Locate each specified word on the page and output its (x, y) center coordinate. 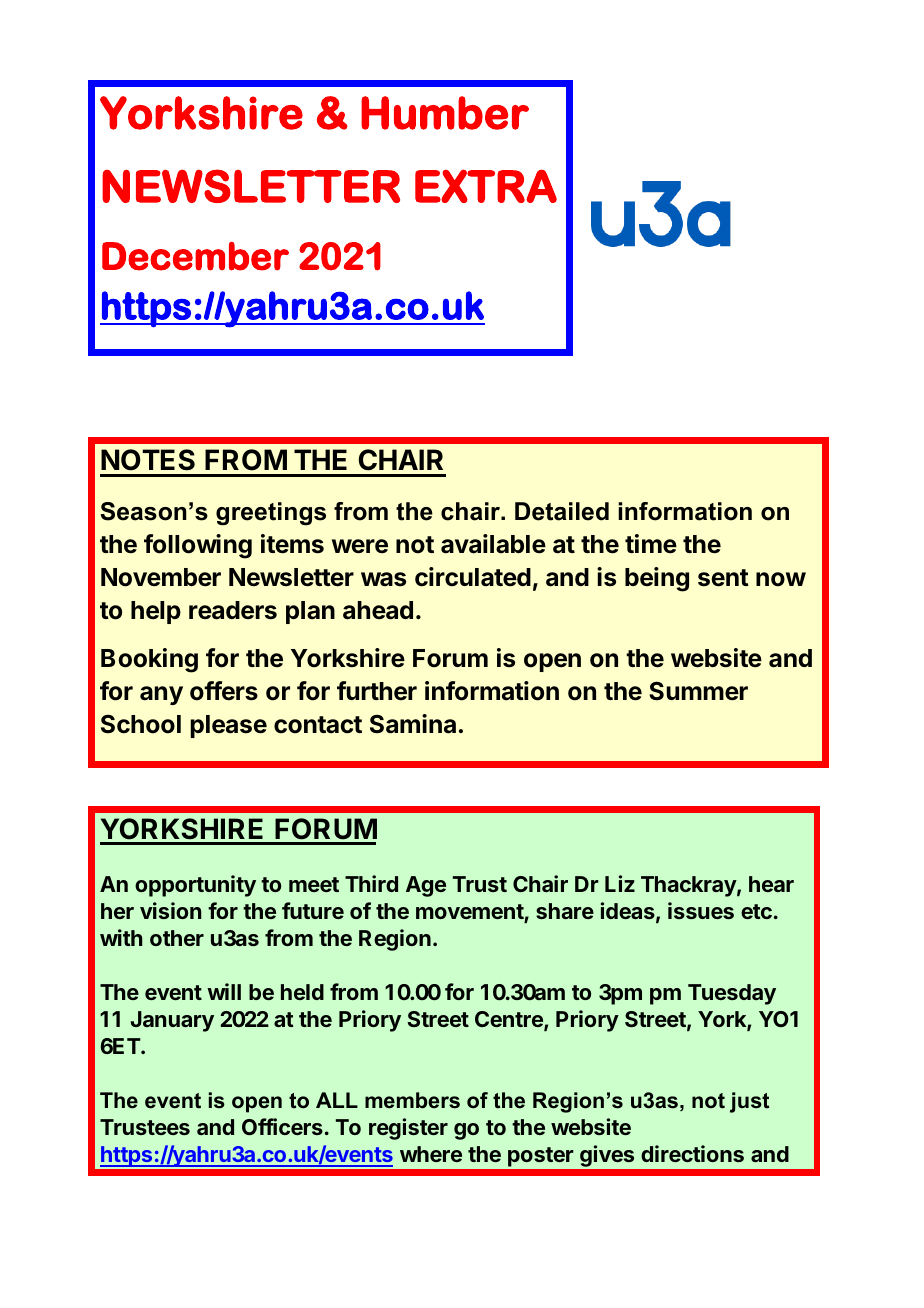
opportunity (195, 886)
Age (426, 886)
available (493, 544)
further (377, 690)
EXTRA (486, 186)
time (651, 544)
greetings (271, 513)
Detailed (562, 511)
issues (701, 910)
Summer (698, 691)
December (195, 256)
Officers (282, 1126)
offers (224, 691)
